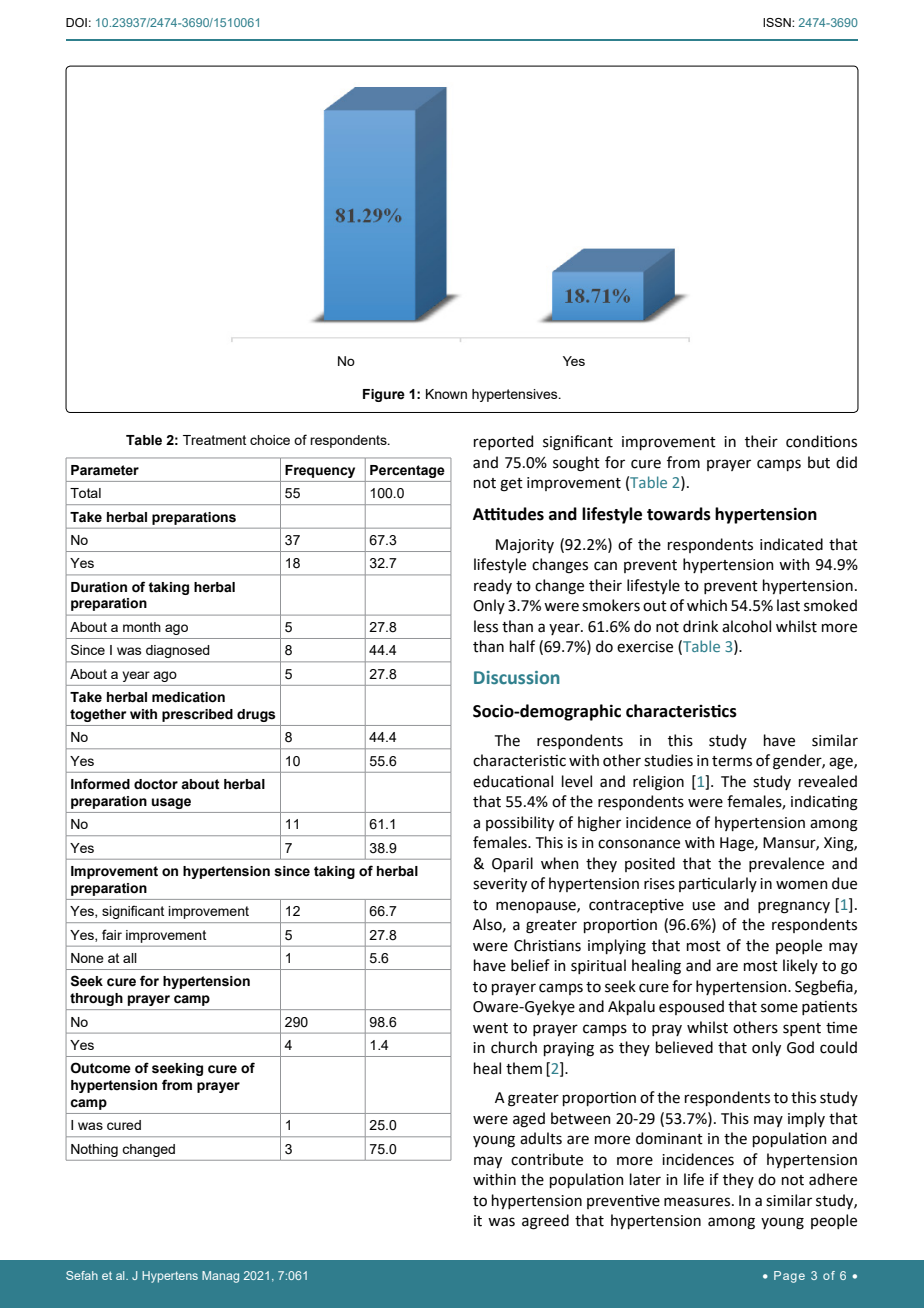  I want to click on all, so click(130, 958).
